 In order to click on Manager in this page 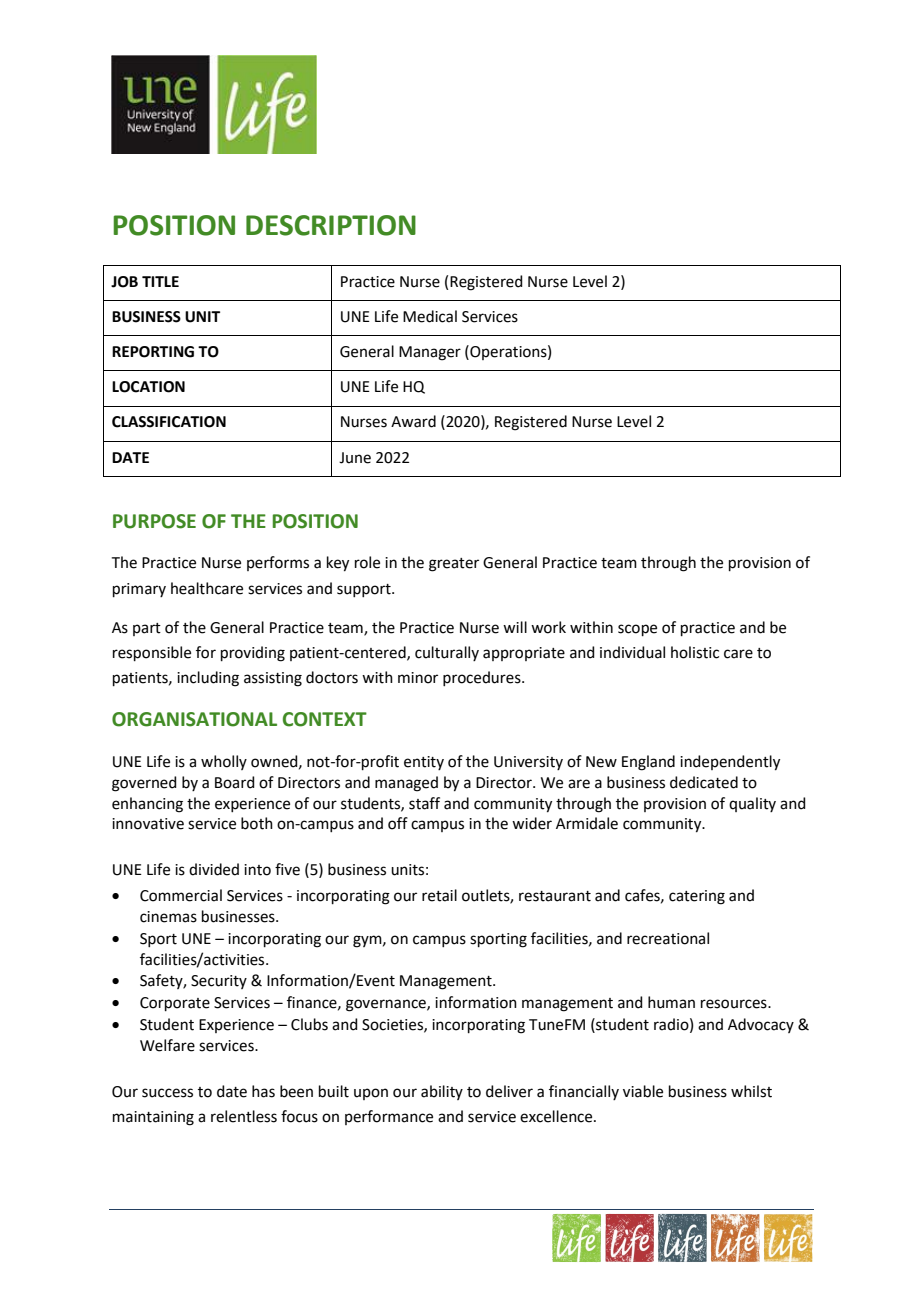, I will do `click(430, 353)`.
